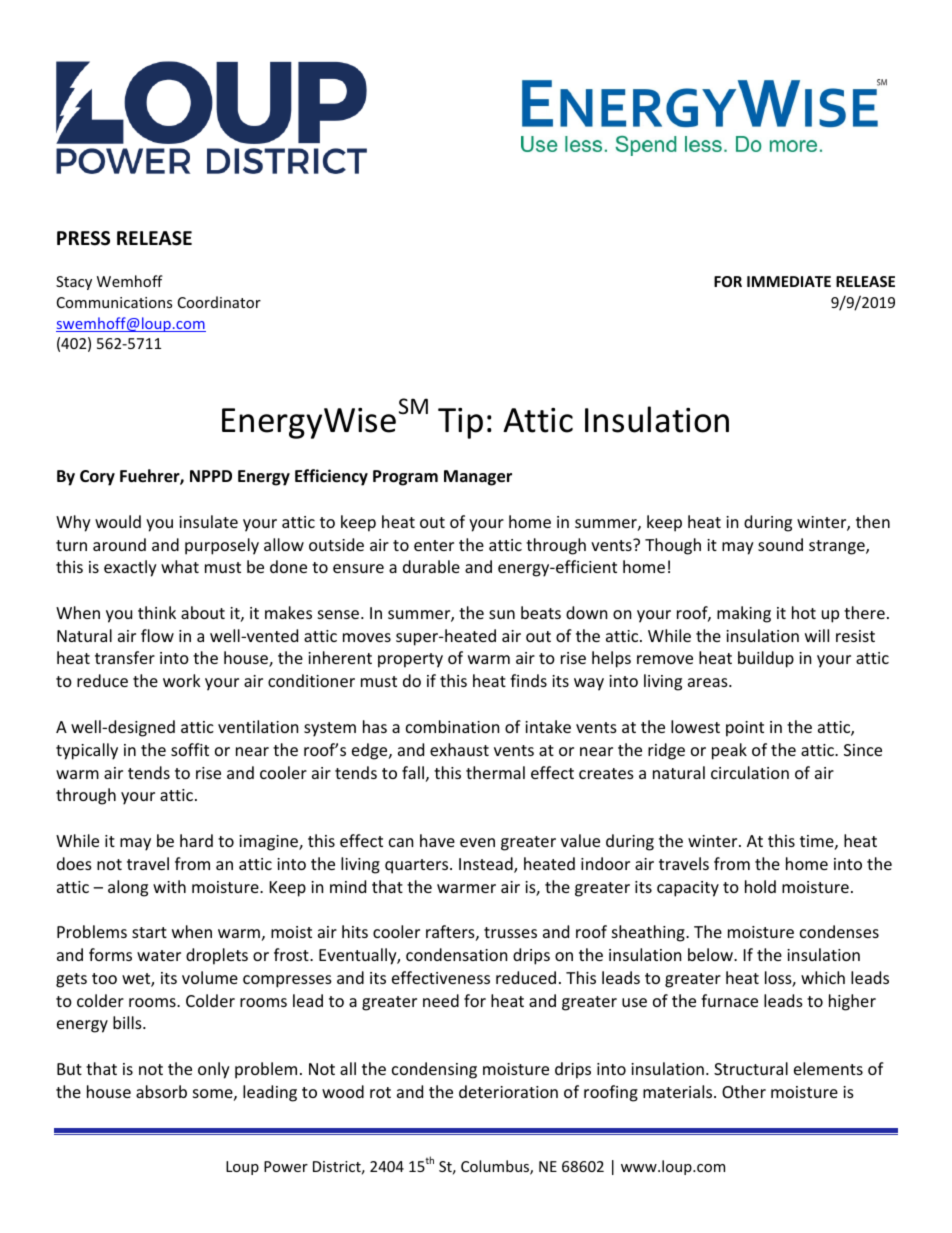 The width and height of the page is (952, 1233). I want to click on with, so click(169, 886).
